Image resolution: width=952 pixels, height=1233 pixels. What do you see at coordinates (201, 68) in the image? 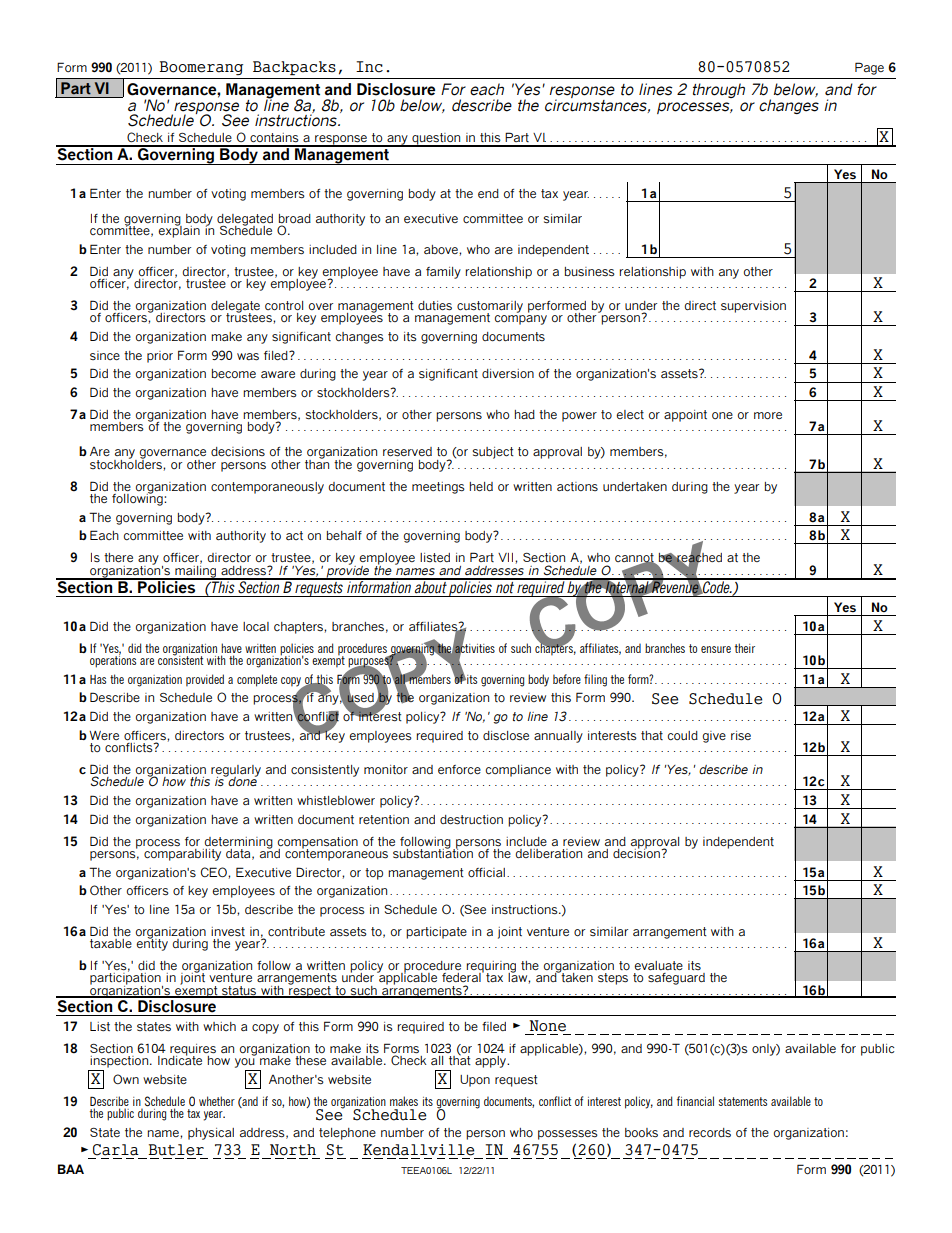
I see `Boomerang` at bounding box center [201, 68].
